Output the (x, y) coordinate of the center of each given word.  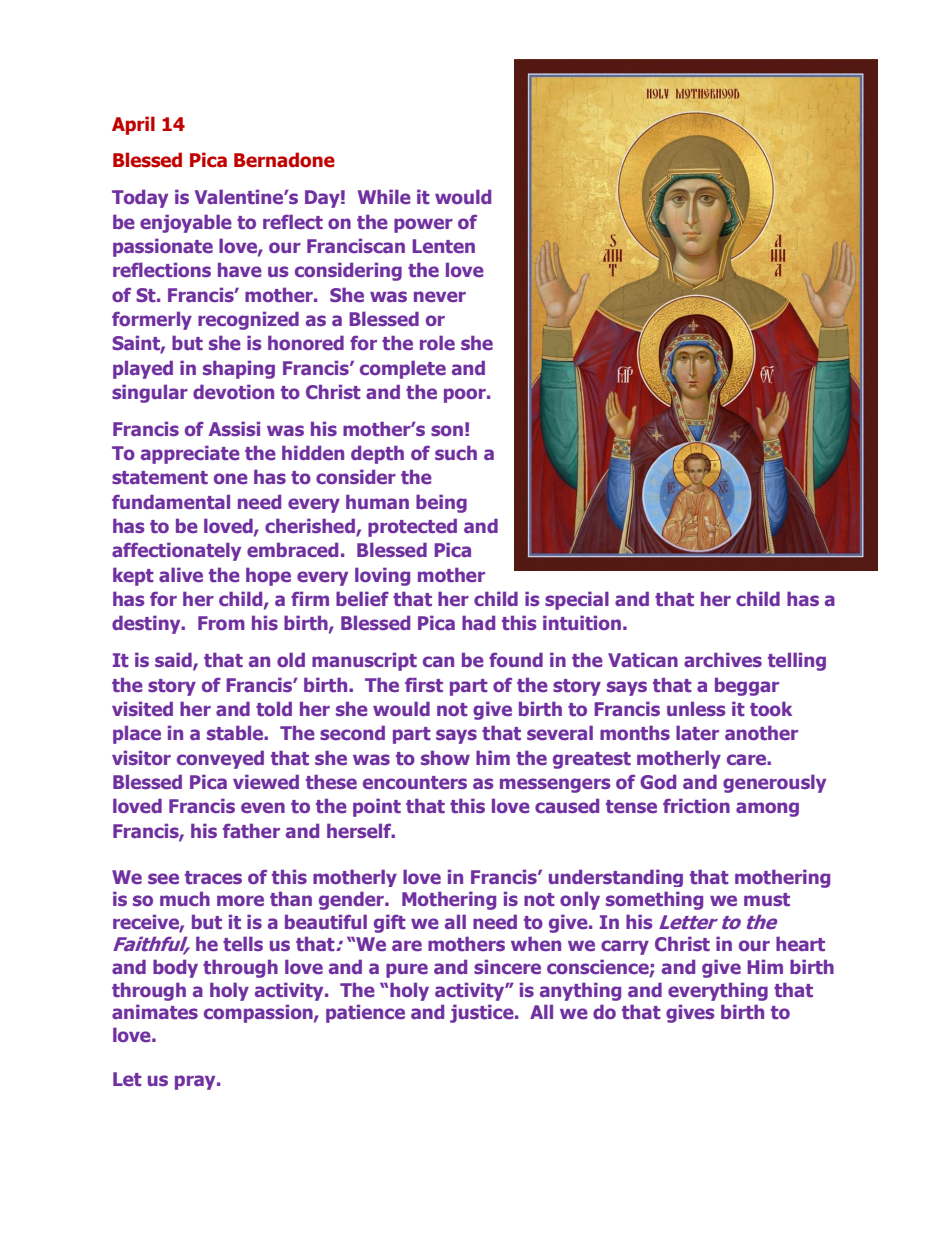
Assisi (234, 428)
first (424, 684)
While (384, 196)
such (456, 452)
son (447, 430)
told (274, 708)
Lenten (443, 246)
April (133, 125)
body (175, 968)
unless (696, 708)
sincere (507, 966)
